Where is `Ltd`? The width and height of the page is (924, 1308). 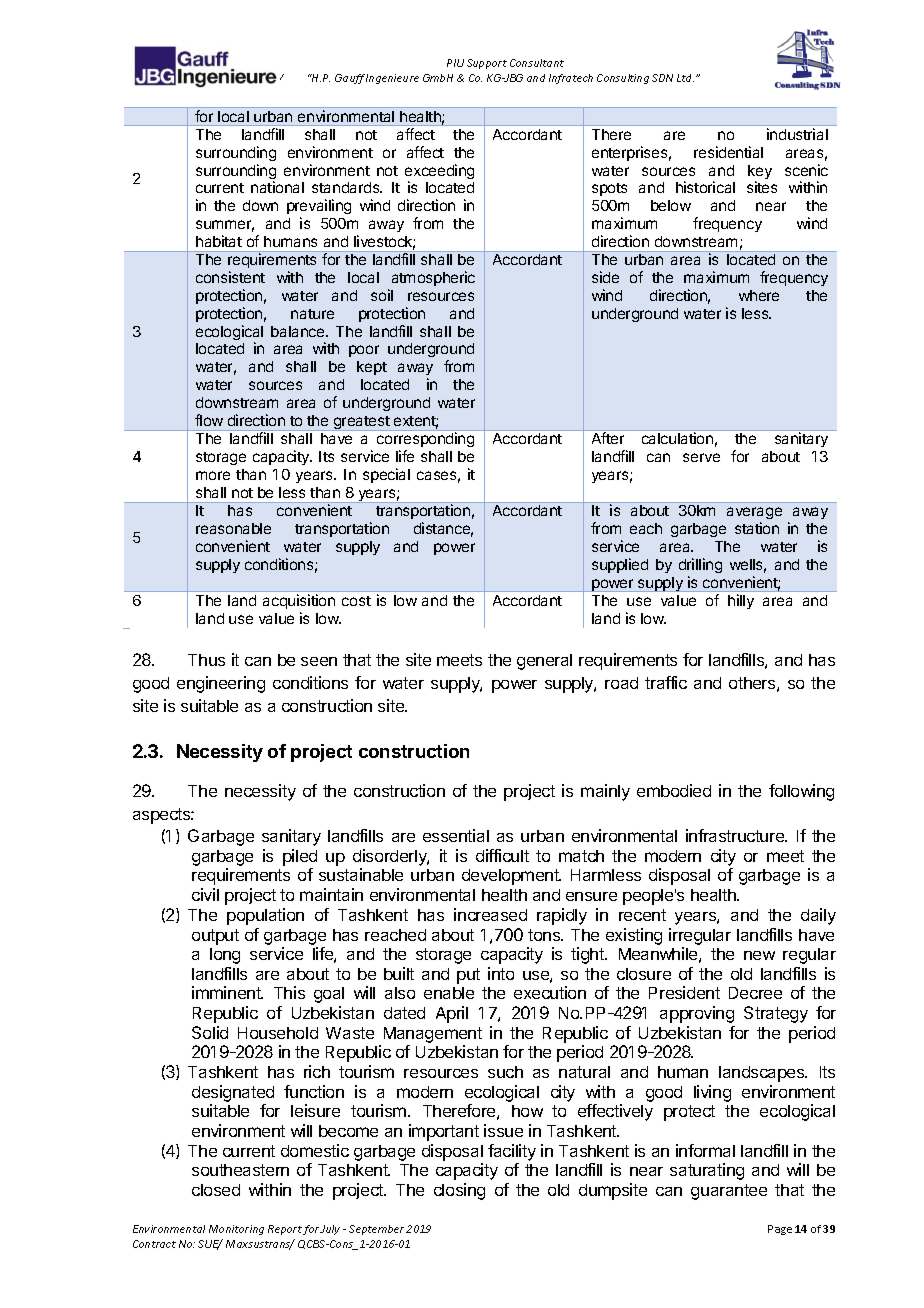 Ltd is located at coordinates (685, 78).
